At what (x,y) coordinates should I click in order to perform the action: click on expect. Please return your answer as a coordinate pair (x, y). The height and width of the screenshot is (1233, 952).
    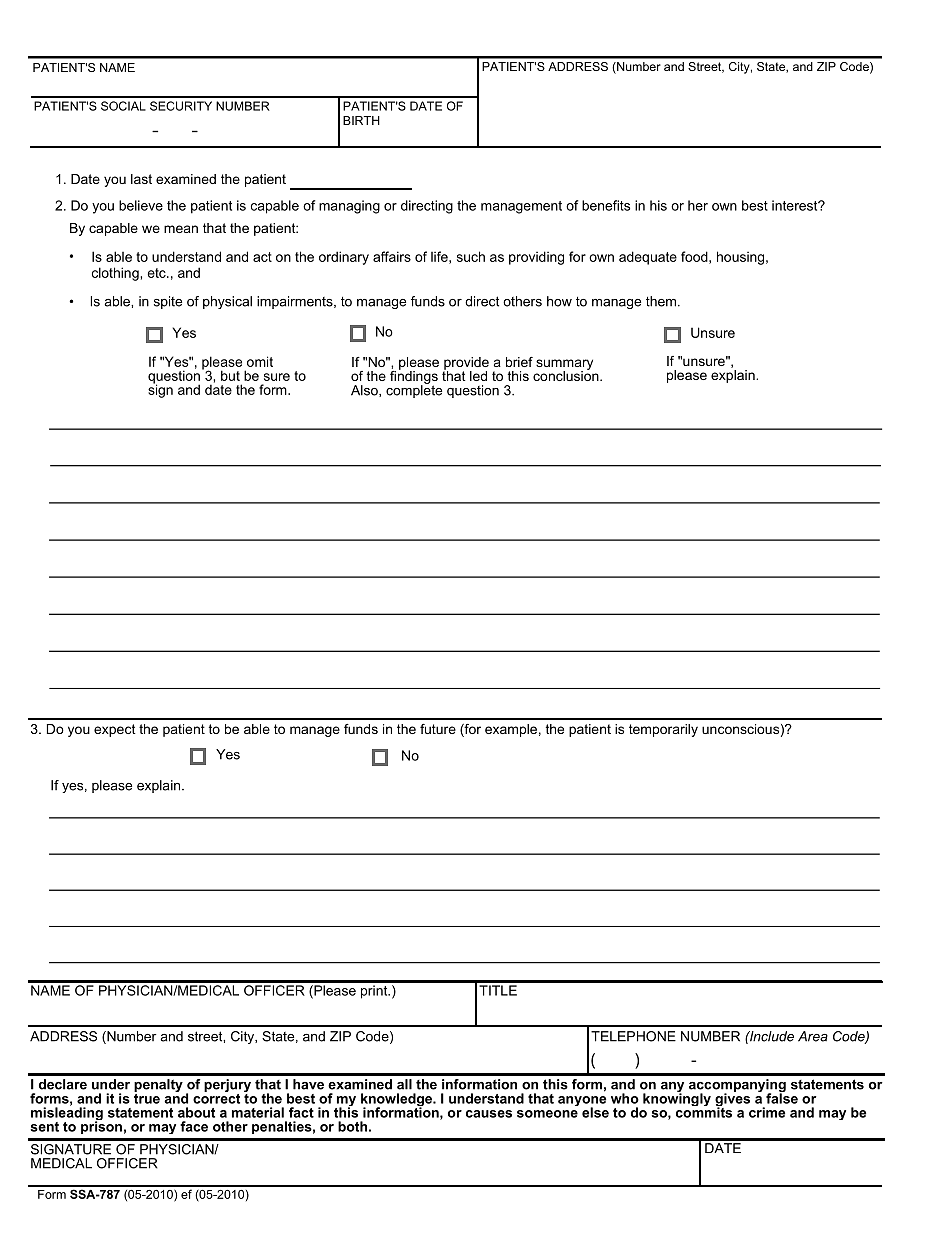
    Looking at the image, I should click on (115, 730).
